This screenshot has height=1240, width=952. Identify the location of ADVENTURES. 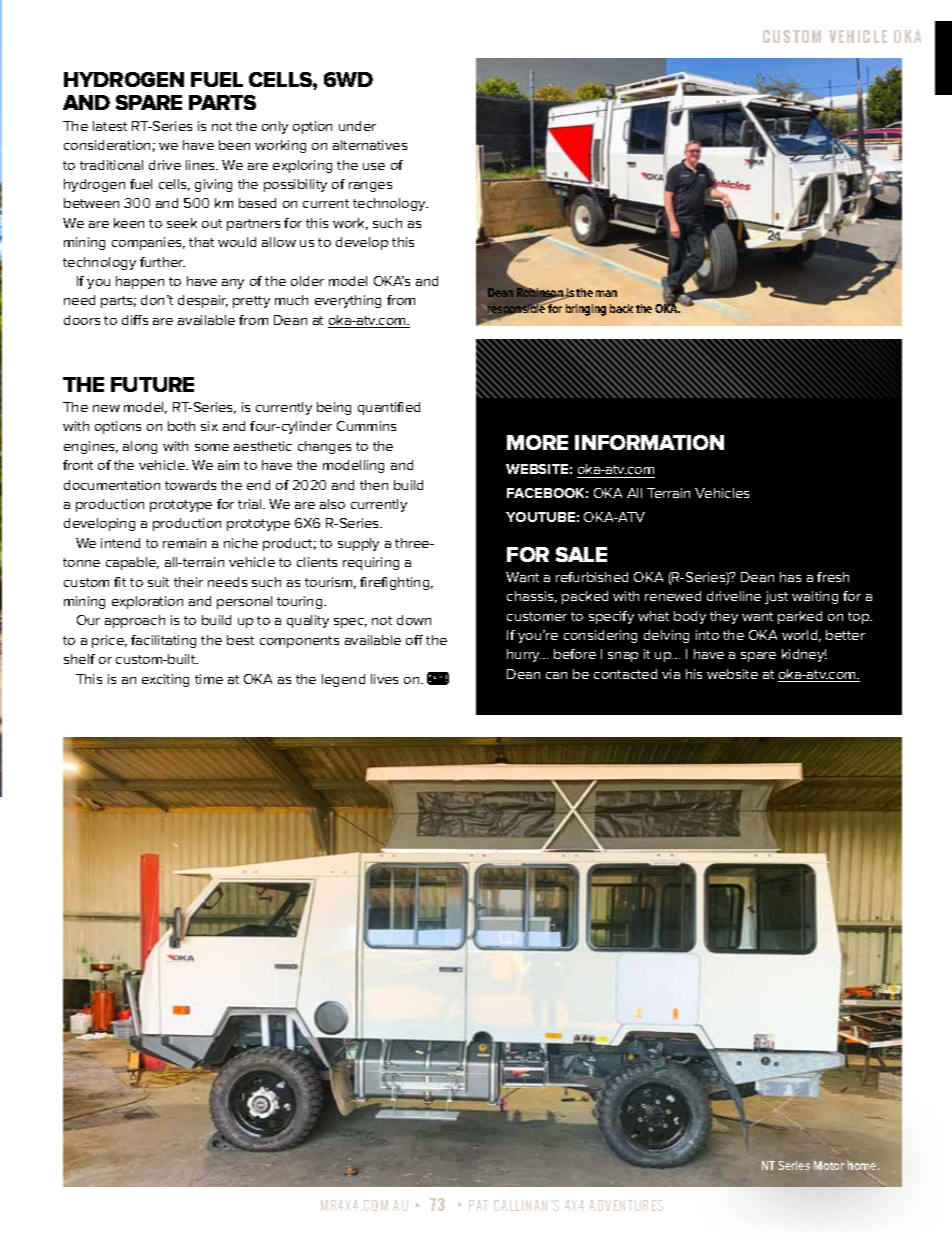
(626, 1205).
